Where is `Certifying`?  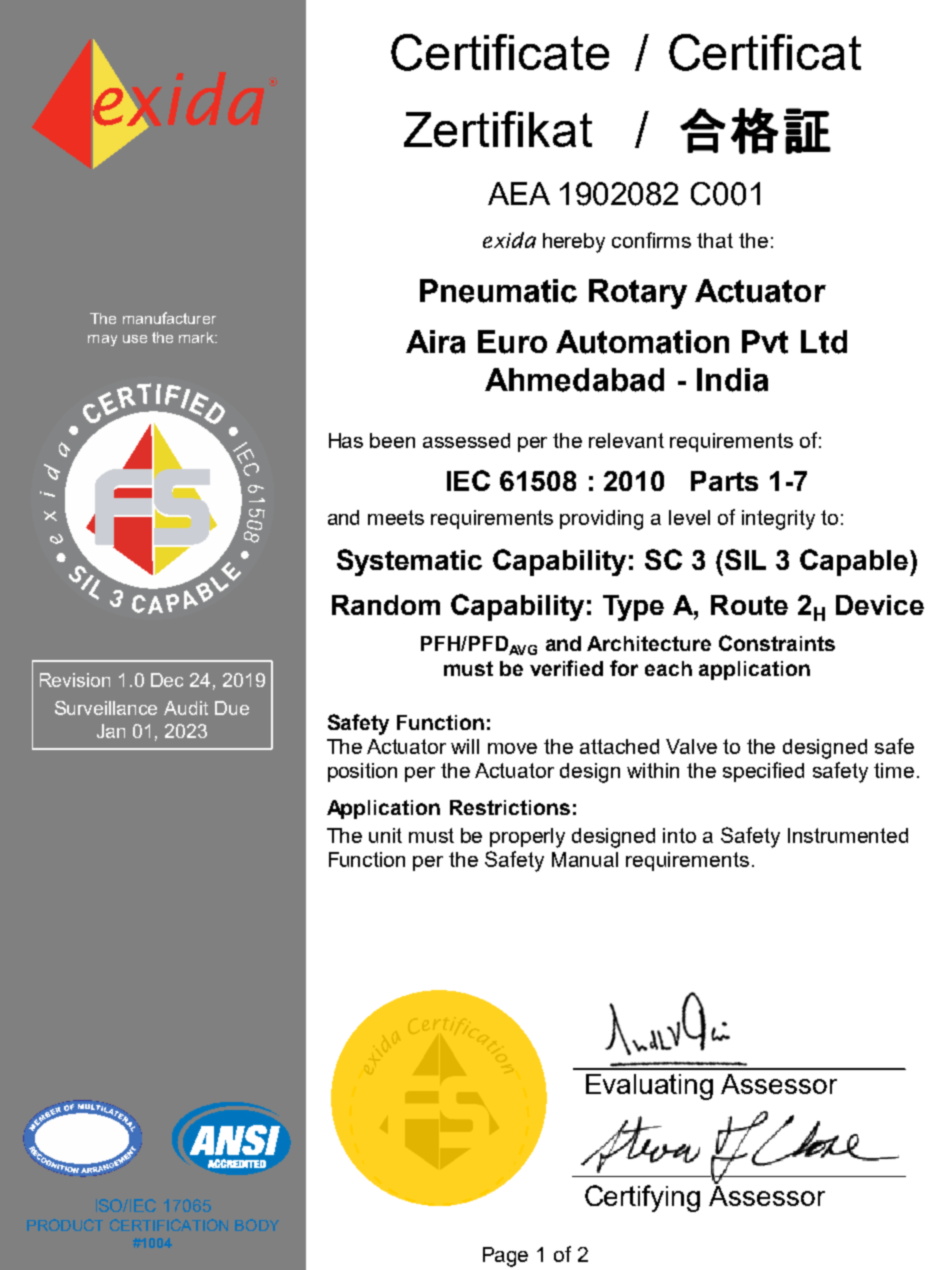
Certifying is located at coordinates (642, 1198).
